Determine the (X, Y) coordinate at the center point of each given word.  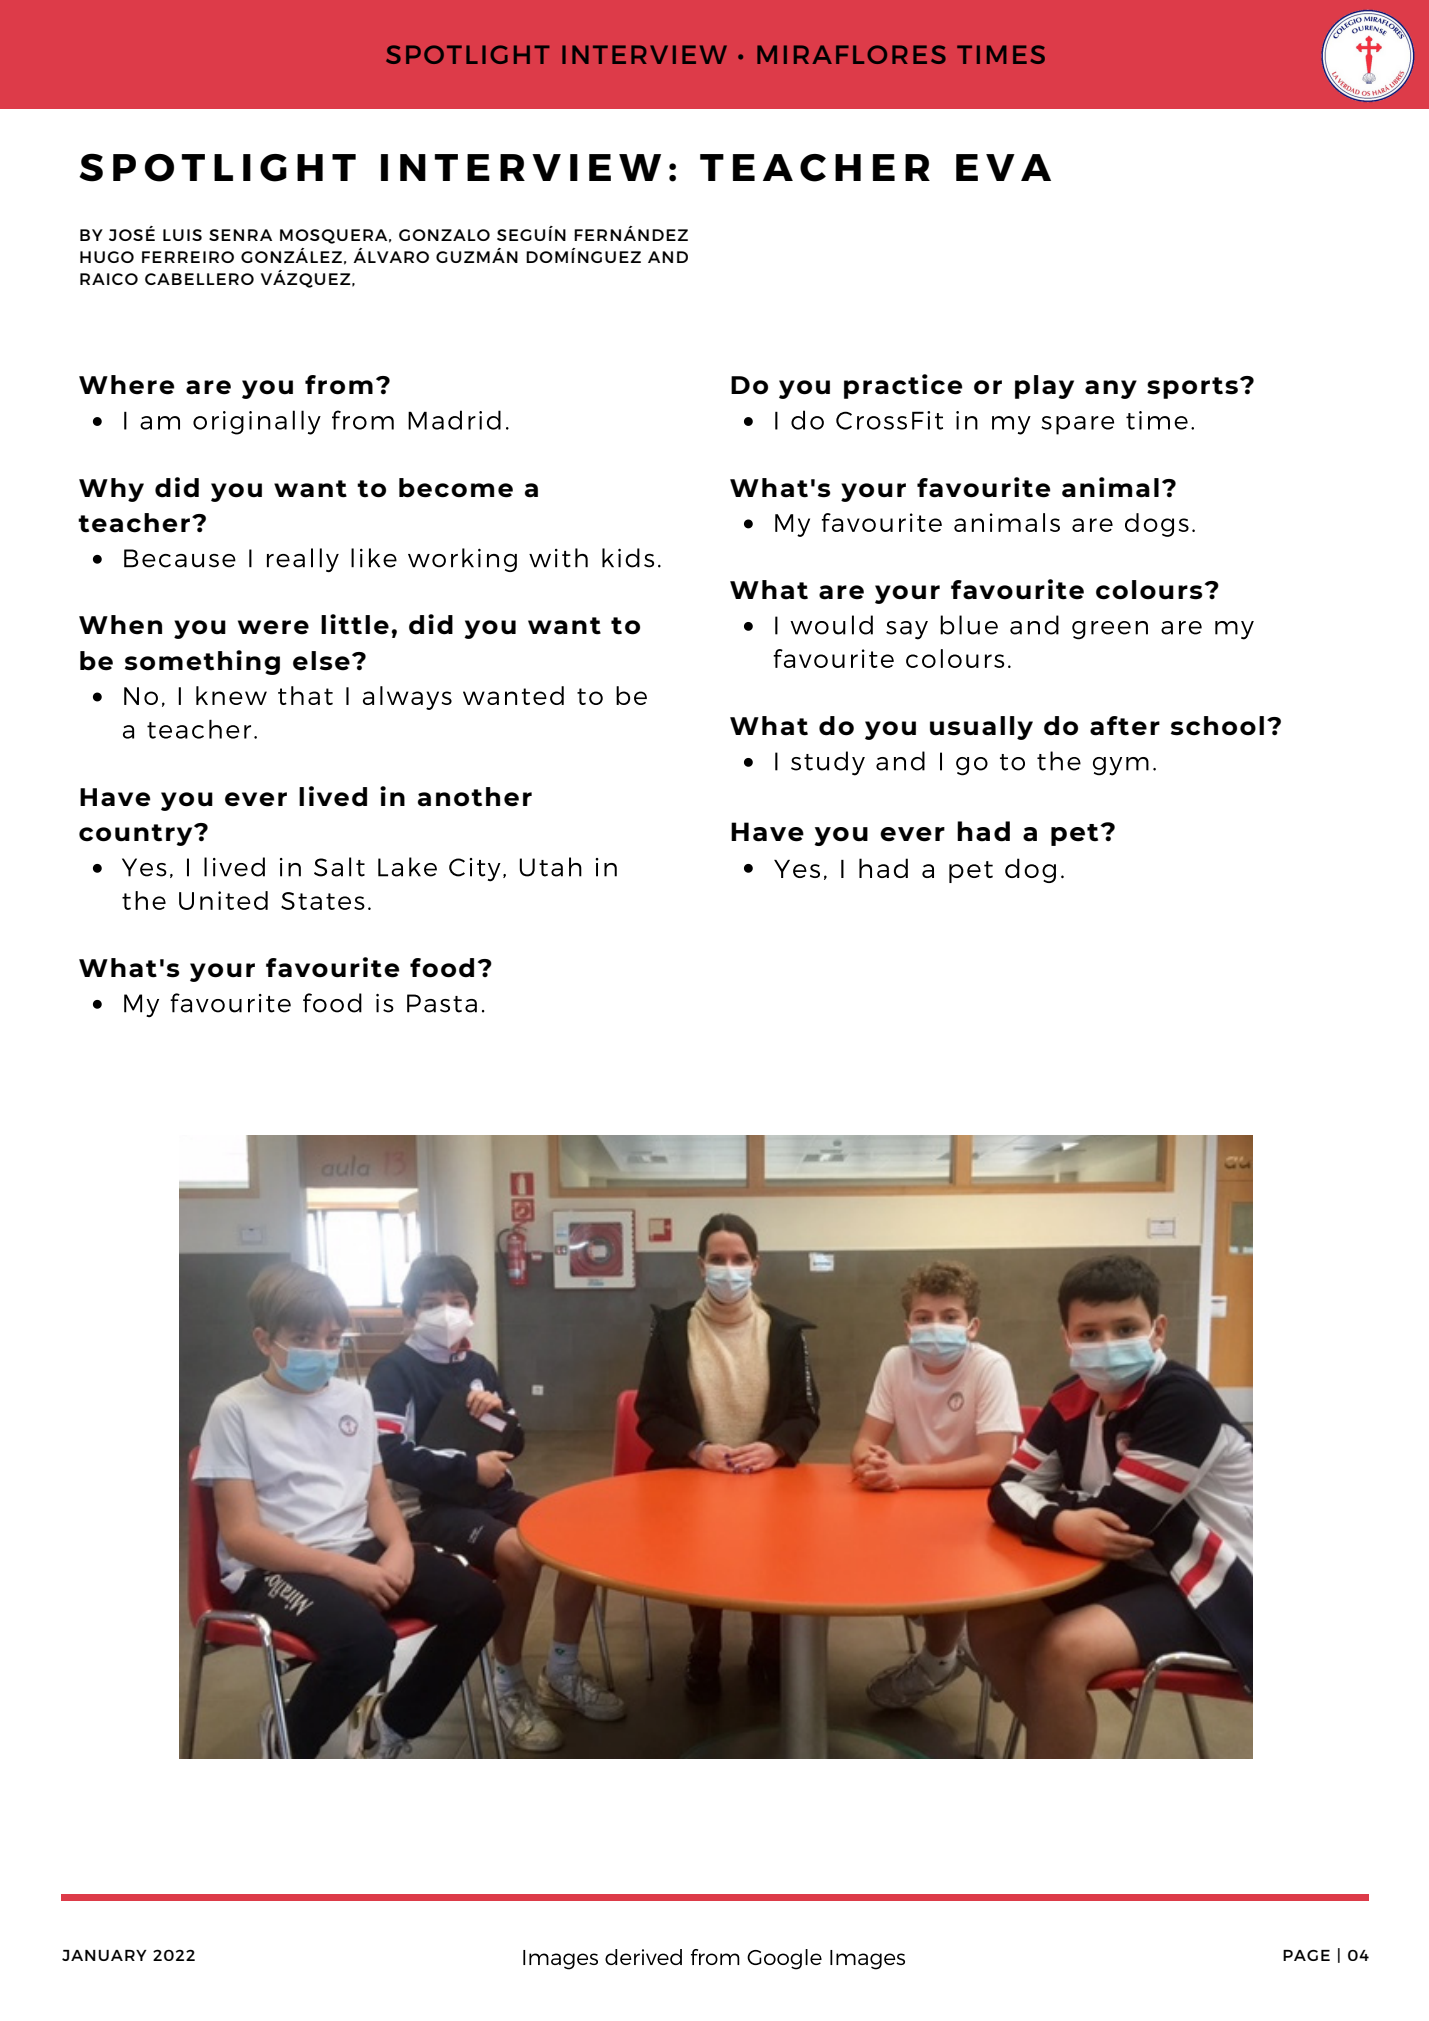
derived (643, 1957)
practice (903, 386)
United (223, 900)
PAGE (1306, 1955)
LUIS (182, 235)
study (828, 763)
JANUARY (104, 1955)
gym (1121, 766)
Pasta (442, 1003)
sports (1192, 388)
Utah (551, 867)
